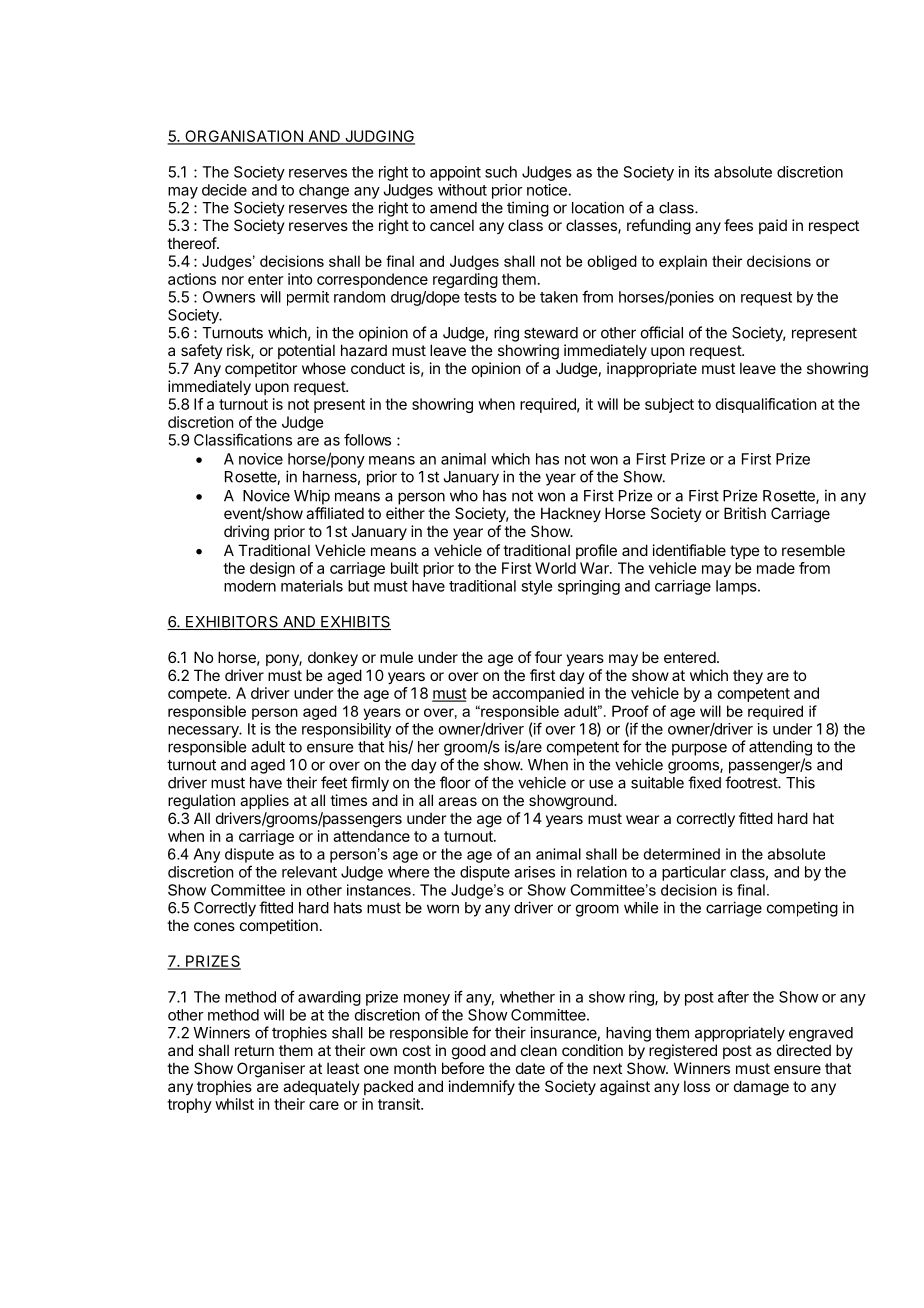  What do you see at coordinates (752, 782) in the image?
I see `footrest` at bounding box center [752, 782].
